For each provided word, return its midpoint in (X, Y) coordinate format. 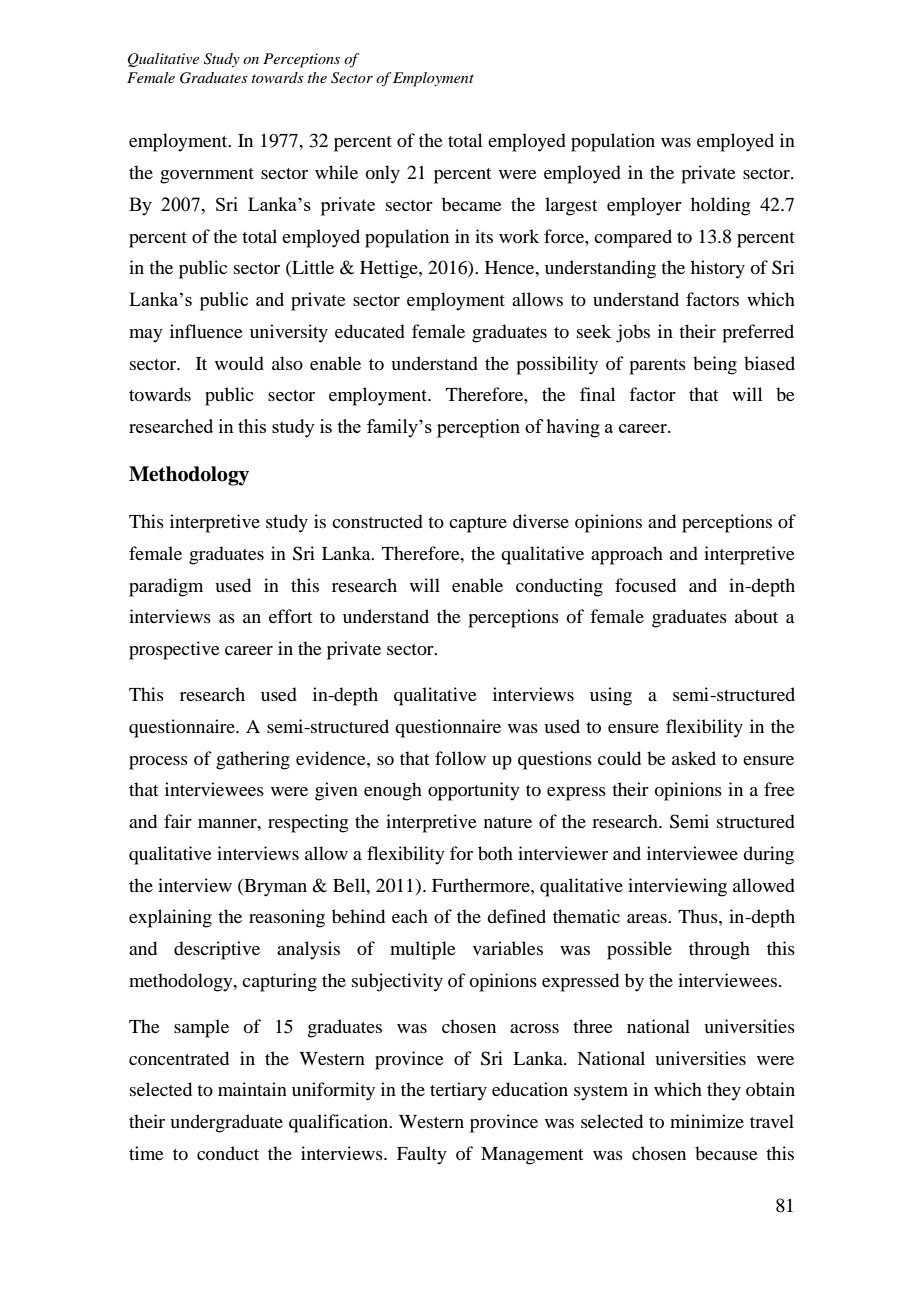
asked (694, 758)
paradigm (166, 587)
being (715, 365)
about (756, 616)
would (239, 363)
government (207, 176)
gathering (253, 760)
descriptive (217, 950)
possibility (557, 365)
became (472, 204)
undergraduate (226, 1123)
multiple (423, 950)
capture (478, 525)
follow (460, 758)
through (719, 950)
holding (720, 206)
